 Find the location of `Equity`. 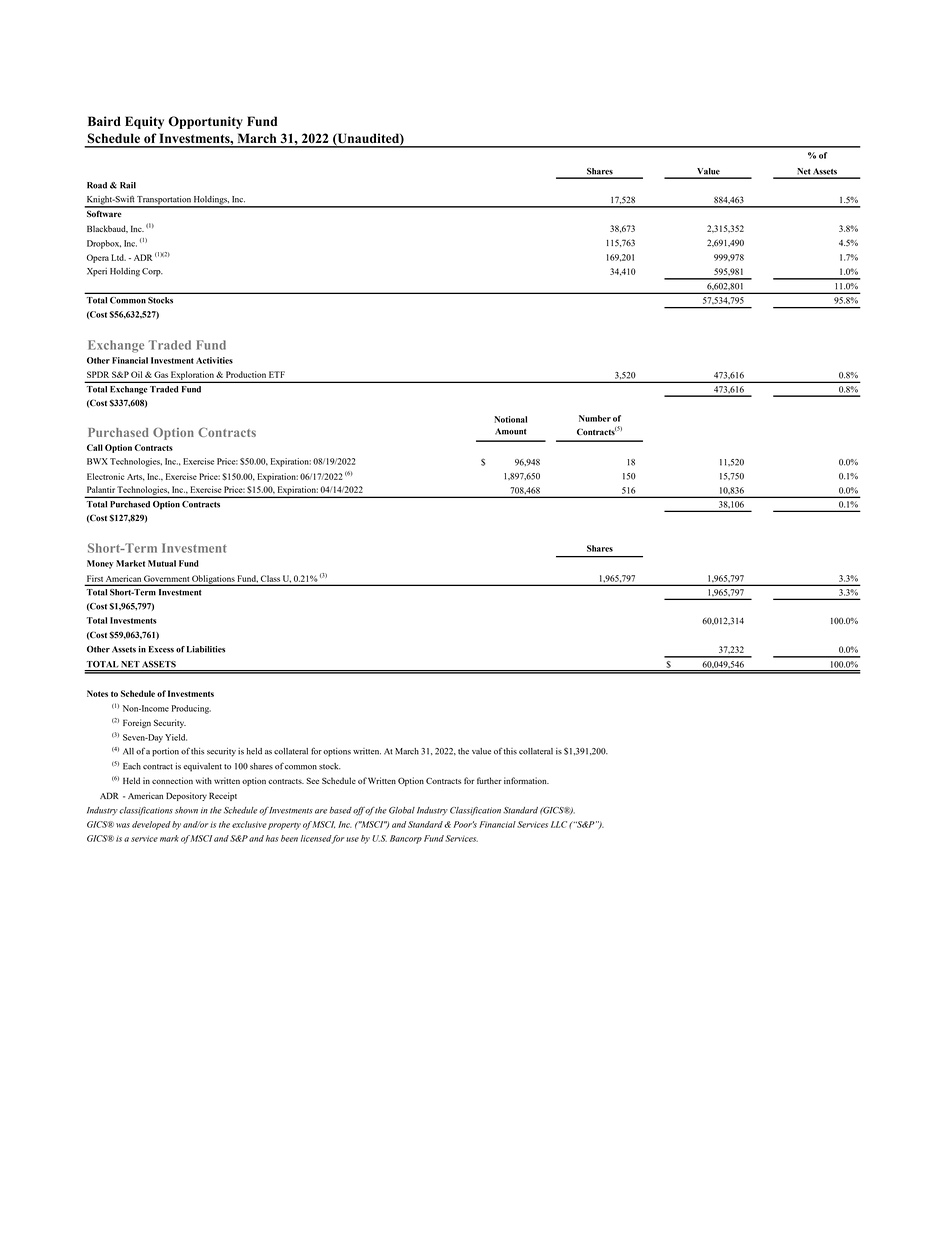

Equity is located at coordinates (144, 122).
